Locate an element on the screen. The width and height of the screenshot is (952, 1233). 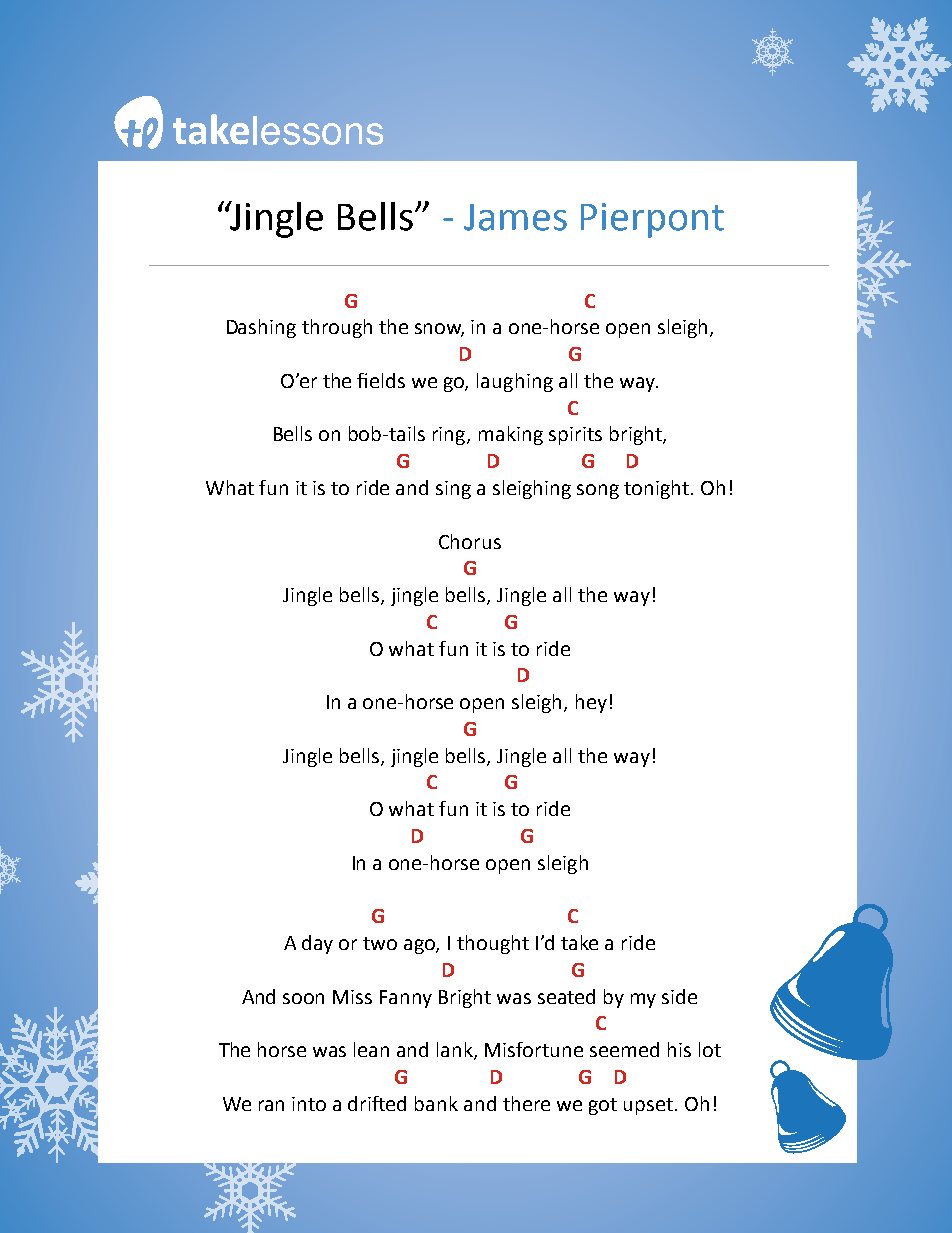
hey is located at coordinates (591, 703).
